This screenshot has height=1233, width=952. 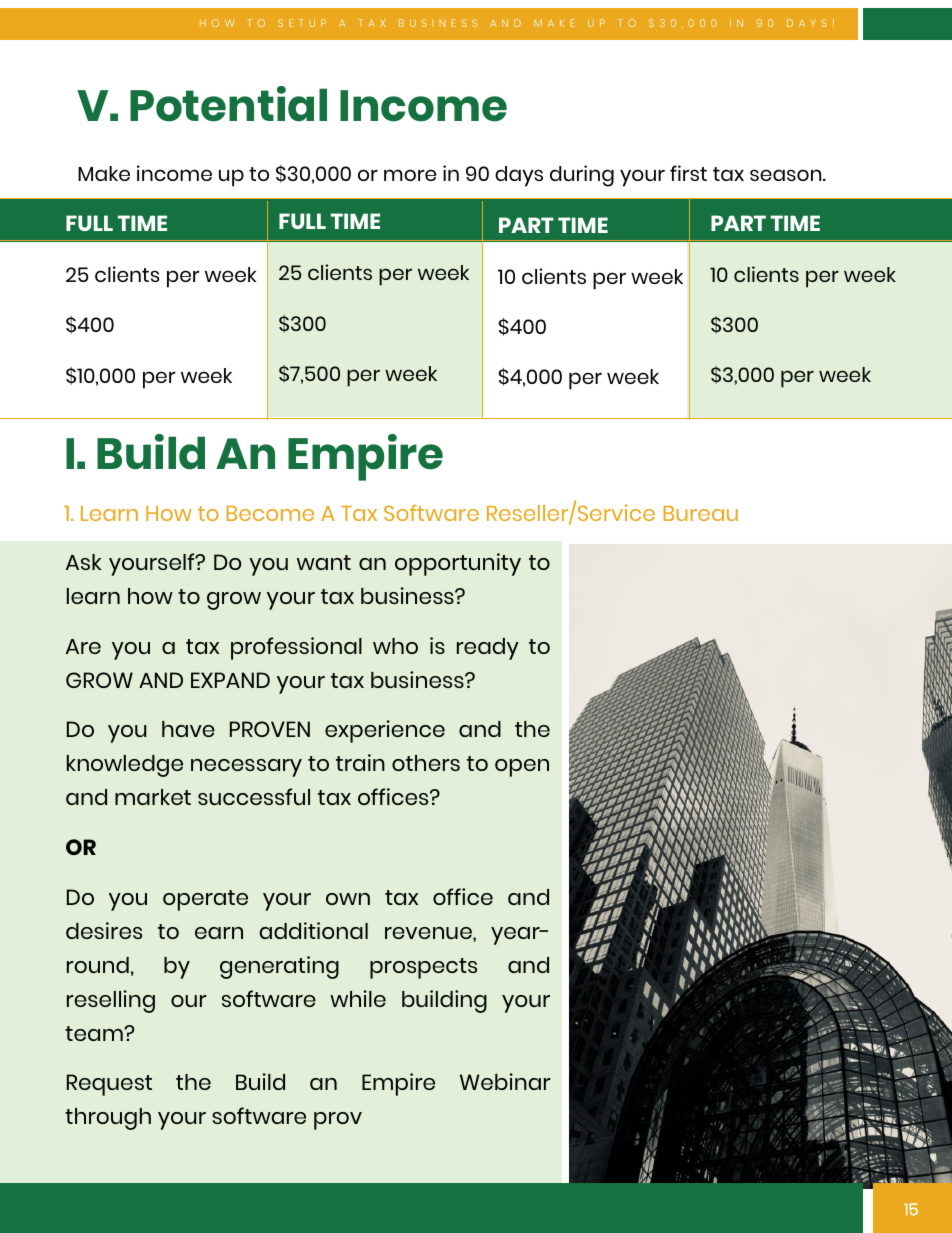 What do you see at coordinates (505, 1081) in the screenshot?
I see `Webinar` at bounding box center [505, 1081].
